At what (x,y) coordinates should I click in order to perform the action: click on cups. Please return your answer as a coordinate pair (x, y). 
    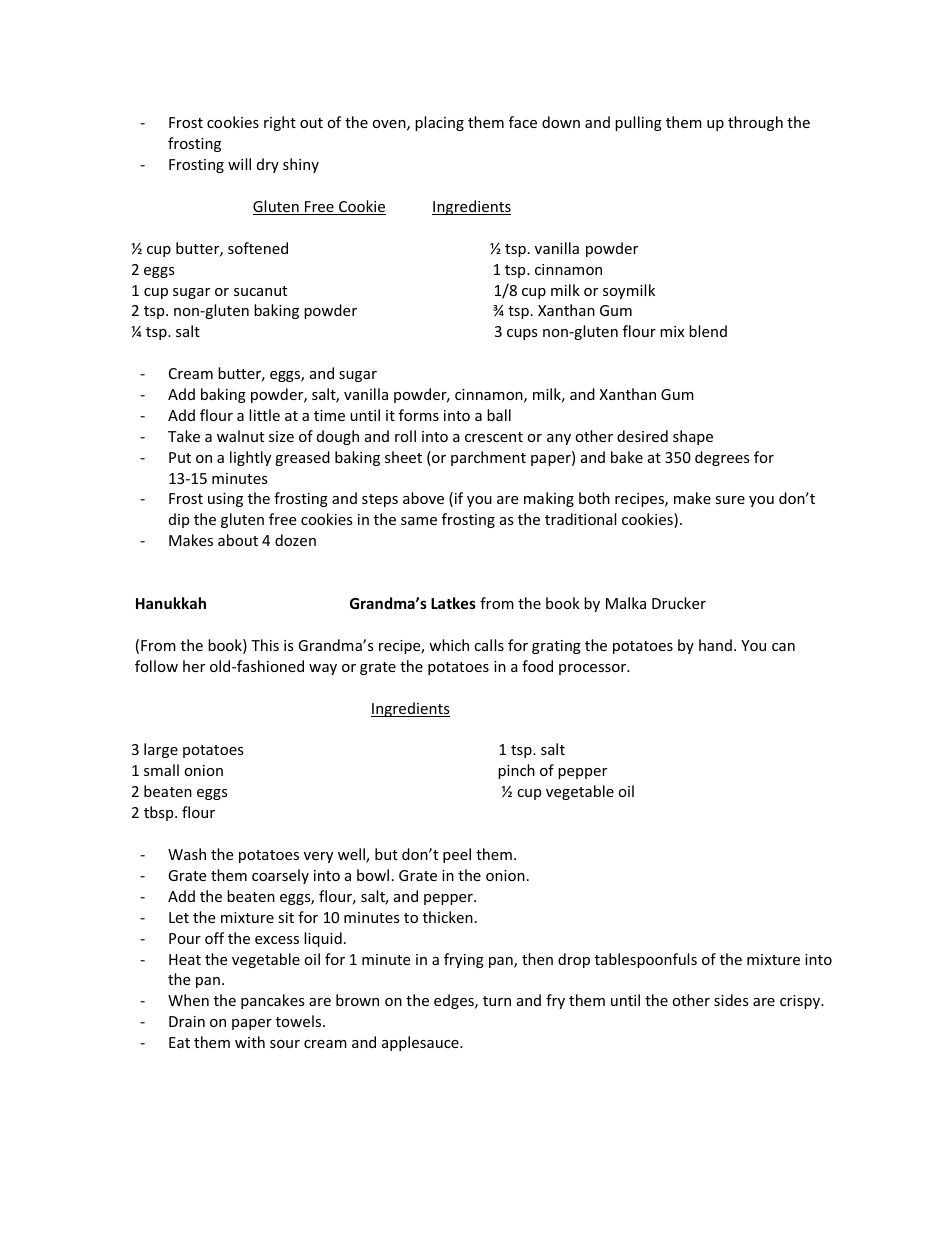
    Looking at the image, I should click on (522, 334).
